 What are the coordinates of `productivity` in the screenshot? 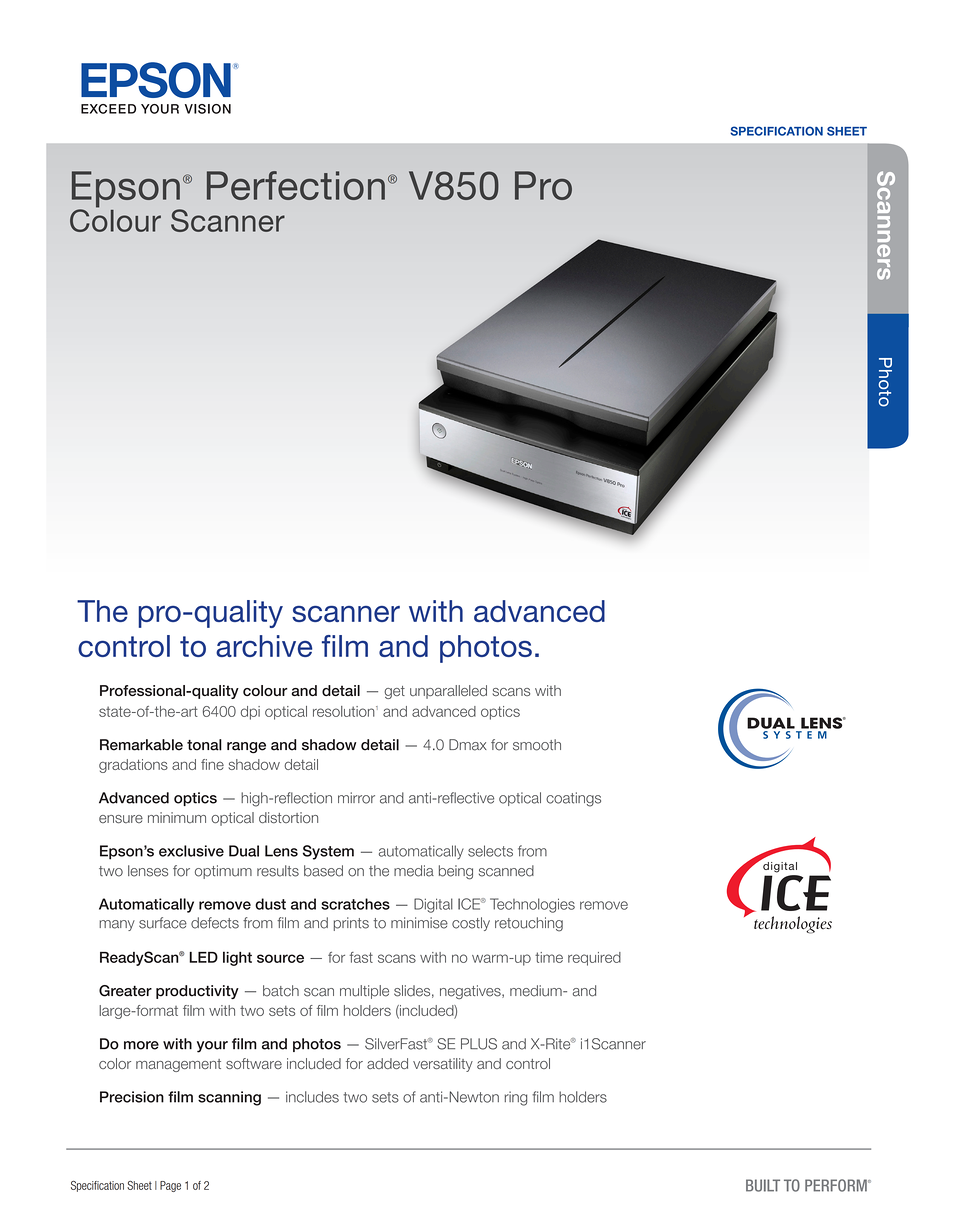 It's located at (197, 992).
